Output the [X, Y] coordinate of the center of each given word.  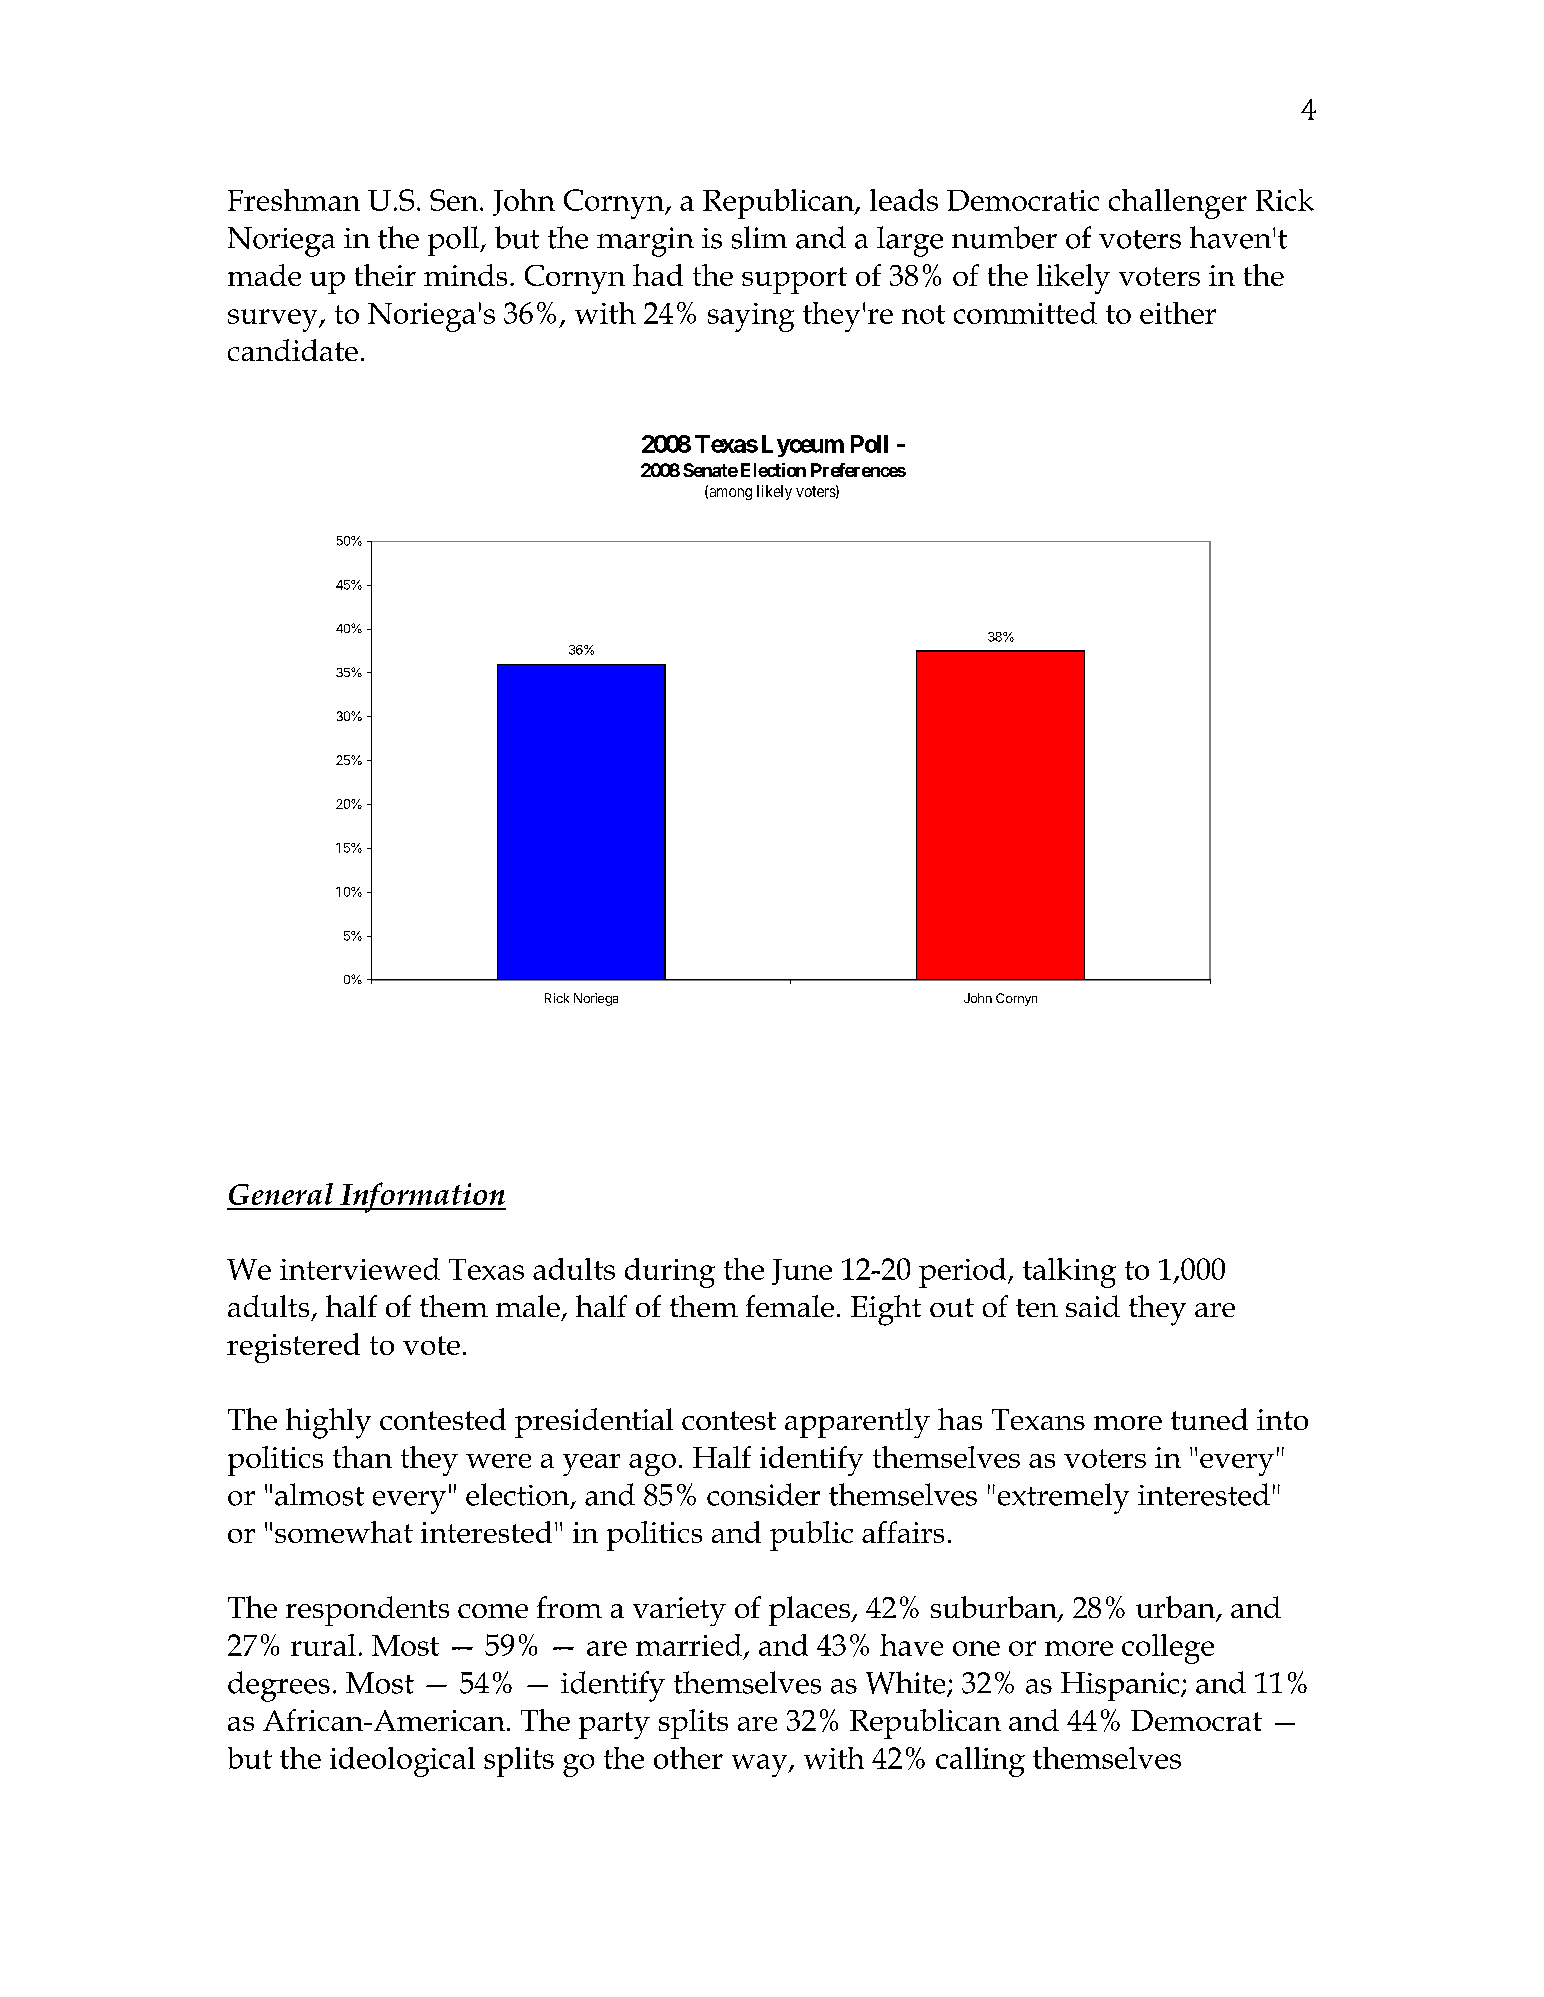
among [729, 494]
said [1093, 1306]
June [802, 1272]
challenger [1178, 204]
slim [759, 237]
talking [1069, 1273]
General [281, 1194]
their [385, 275]
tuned [1209, 1419]
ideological [402, 1762]
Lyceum [803, 446]
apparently [857, 1423]
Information [422, 1197]
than [362, 1457]
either [1178, 313]
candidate [293, 350]
